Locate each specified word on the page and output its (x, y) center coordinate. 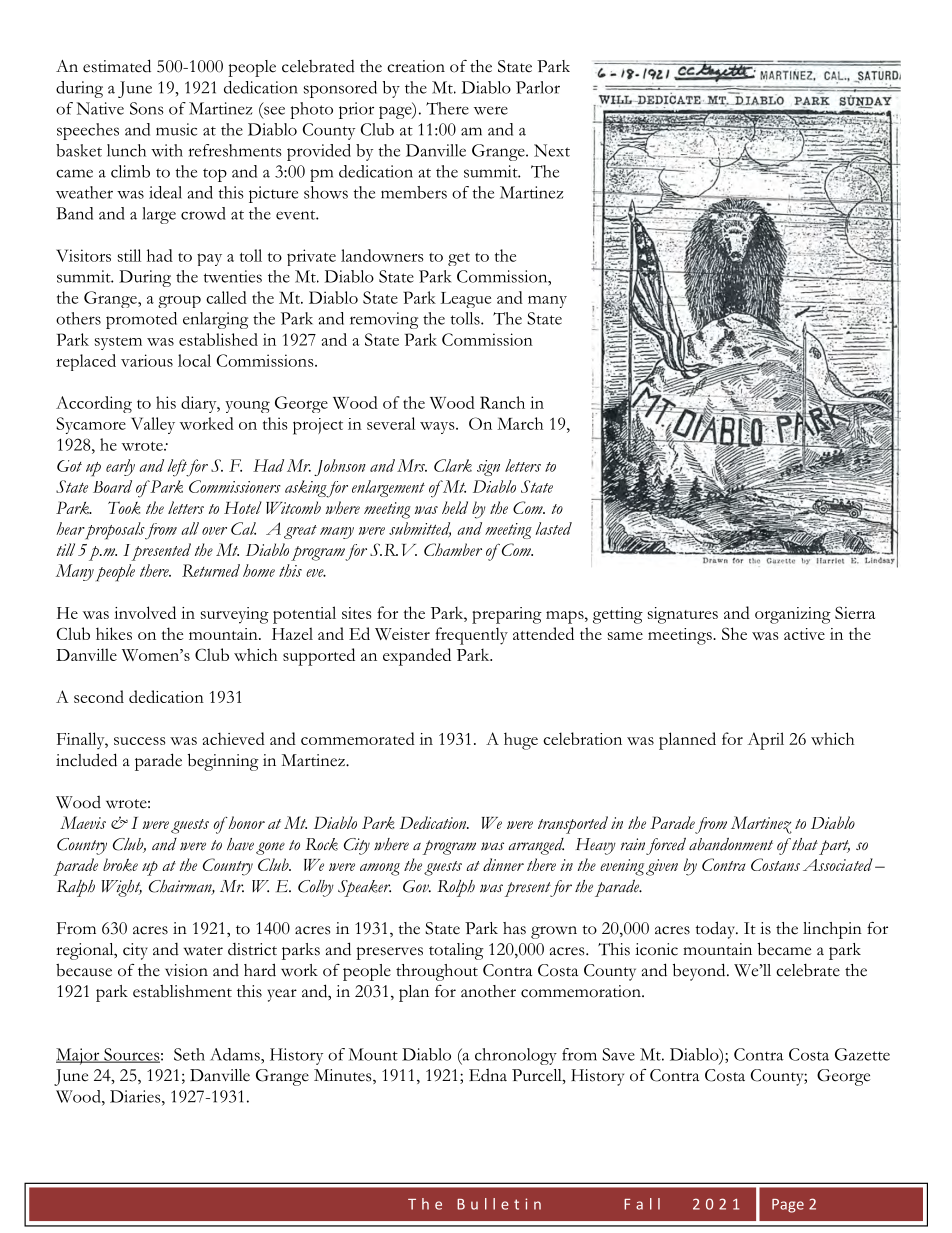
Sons (147, 108)
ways (438, 428)
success (139, 741)
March (520, 423)
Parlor (538, 87)
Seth (189, 1054)
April (766, 741)
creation (416, 66)
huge (521, 741)
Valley (153, 425)
